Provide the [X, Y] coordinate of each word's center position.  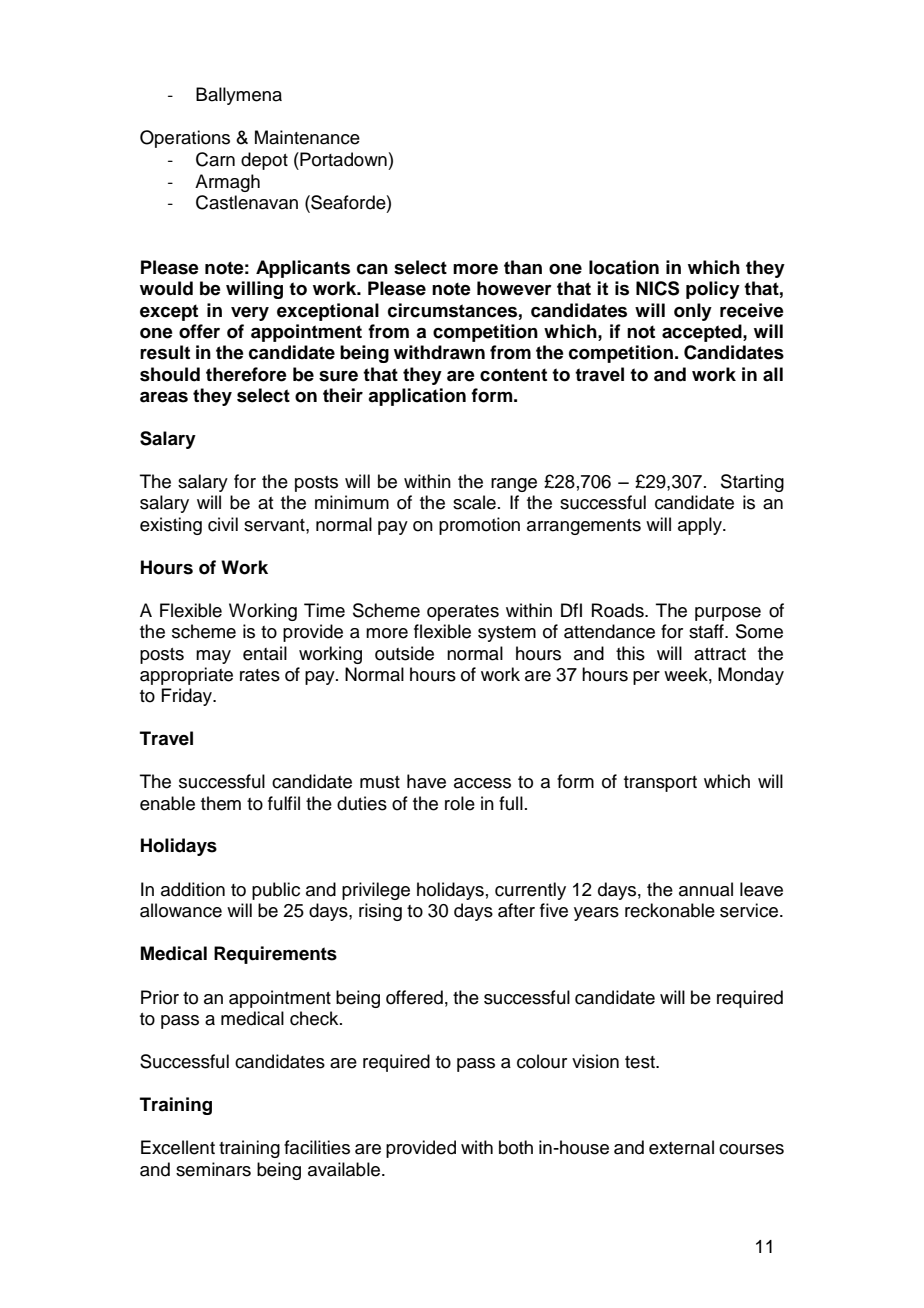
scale [474, 502]
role [460, 803]
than [523, 267]
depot [264, 161]
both [516, 1147]
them [221, 803]
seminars [213, 1169]
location [624, 267]
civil [223, 524]
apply [701, 526]
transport [660, 784]
